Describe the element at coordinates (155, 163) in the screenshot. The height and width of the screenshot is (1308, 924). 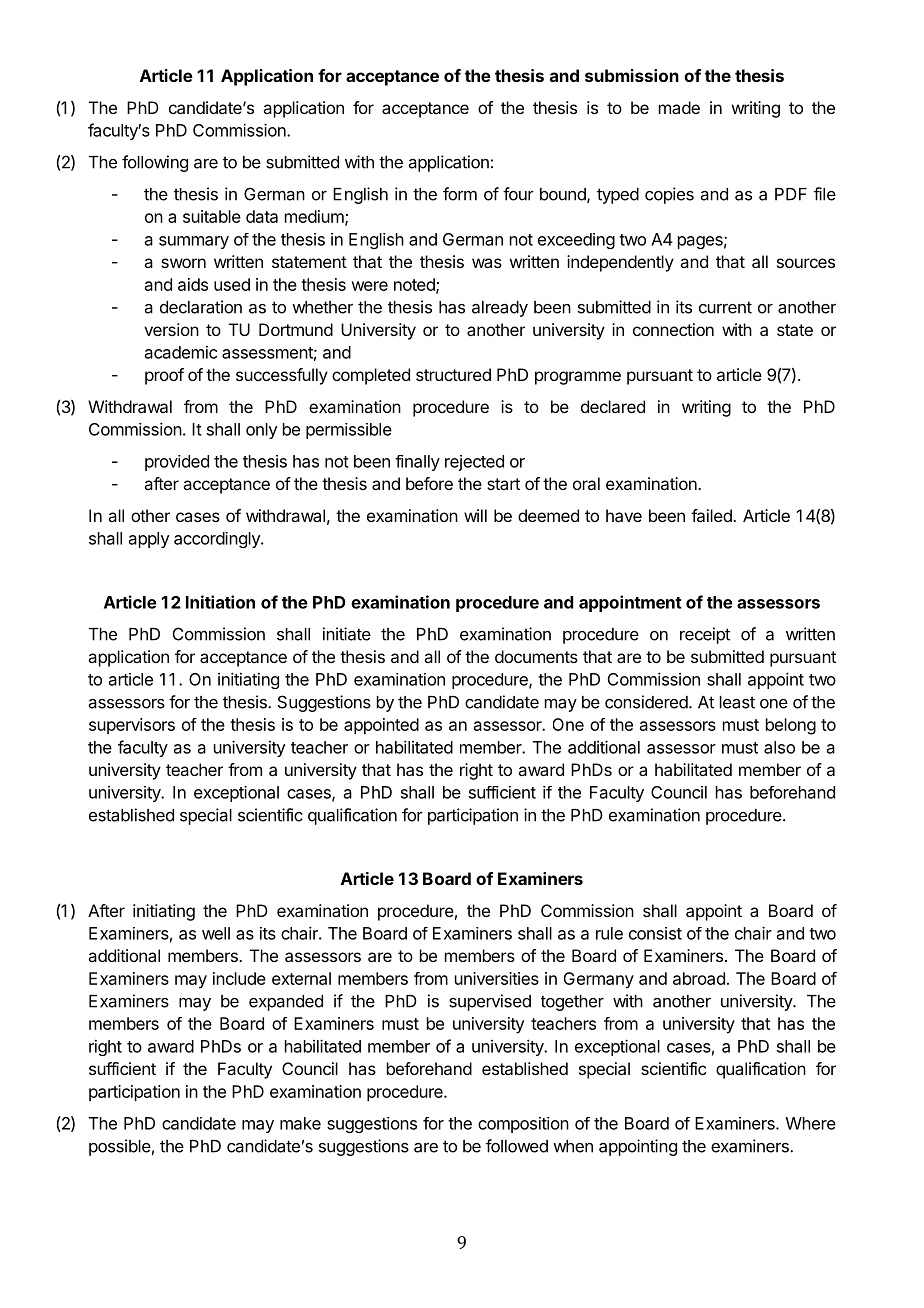
I see `following` at that location.
